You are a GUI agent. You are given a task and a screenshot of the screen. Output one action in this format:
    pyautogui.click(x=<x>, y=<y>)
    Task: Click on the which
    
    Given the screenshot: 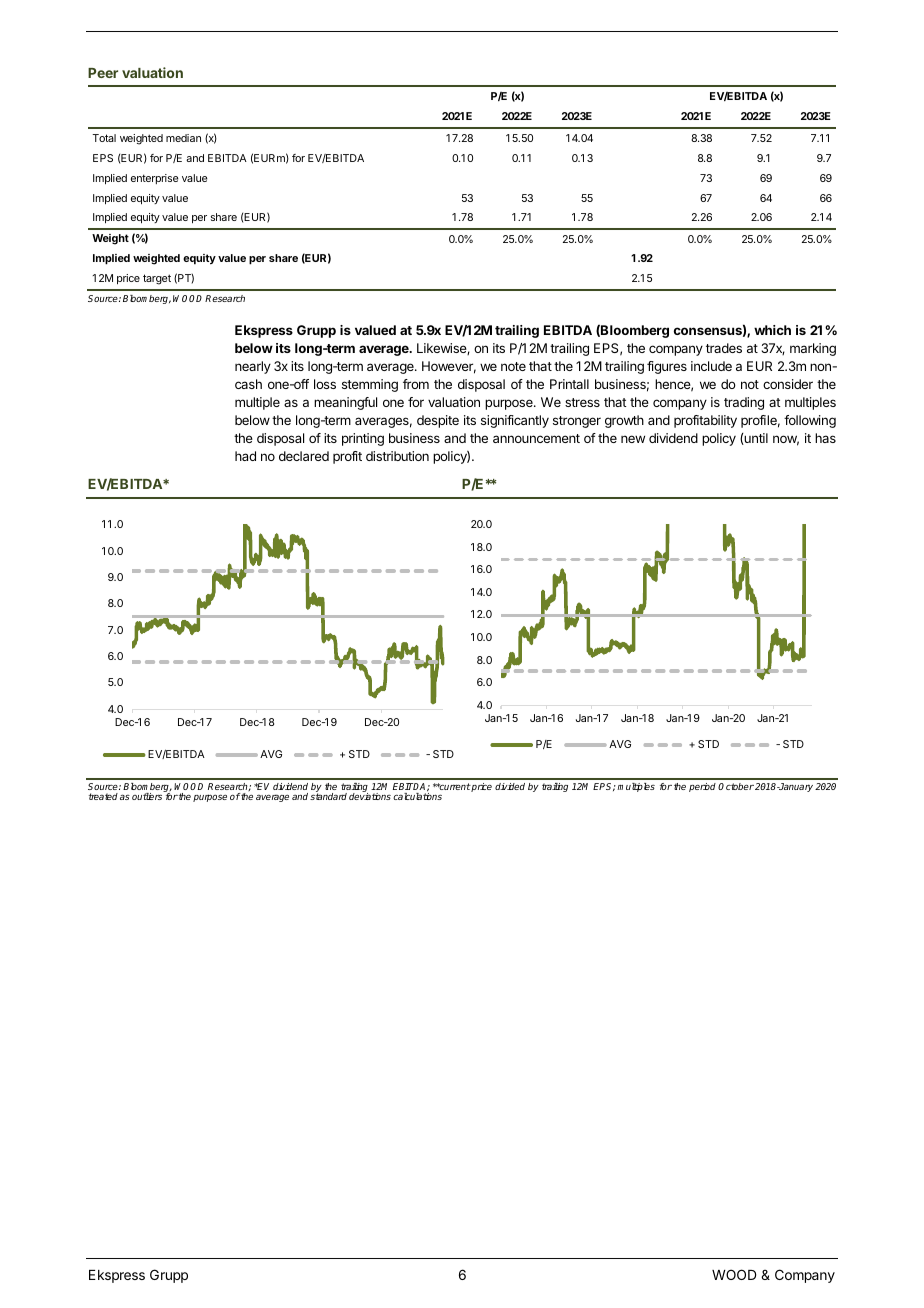 What is the action you would take?
    pyautogui.click(x=772, y=330)
